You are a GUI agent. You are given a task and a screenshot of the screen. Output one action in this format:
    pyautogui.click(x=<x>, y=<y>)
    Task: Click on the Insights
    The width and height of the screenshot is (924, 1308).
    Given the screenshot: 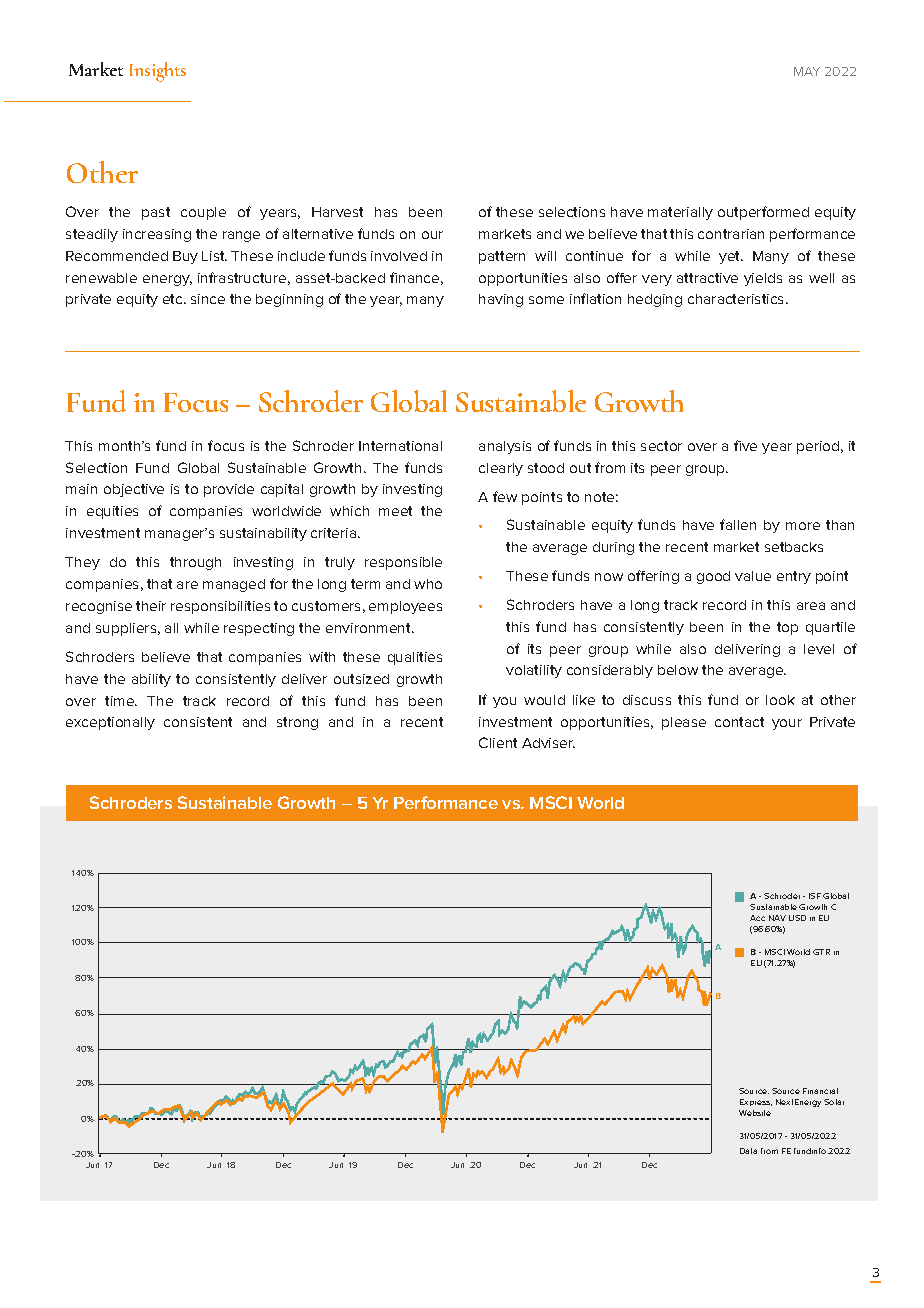 What is the action you would take?
    pyautogui.click(x=158, y=72)
